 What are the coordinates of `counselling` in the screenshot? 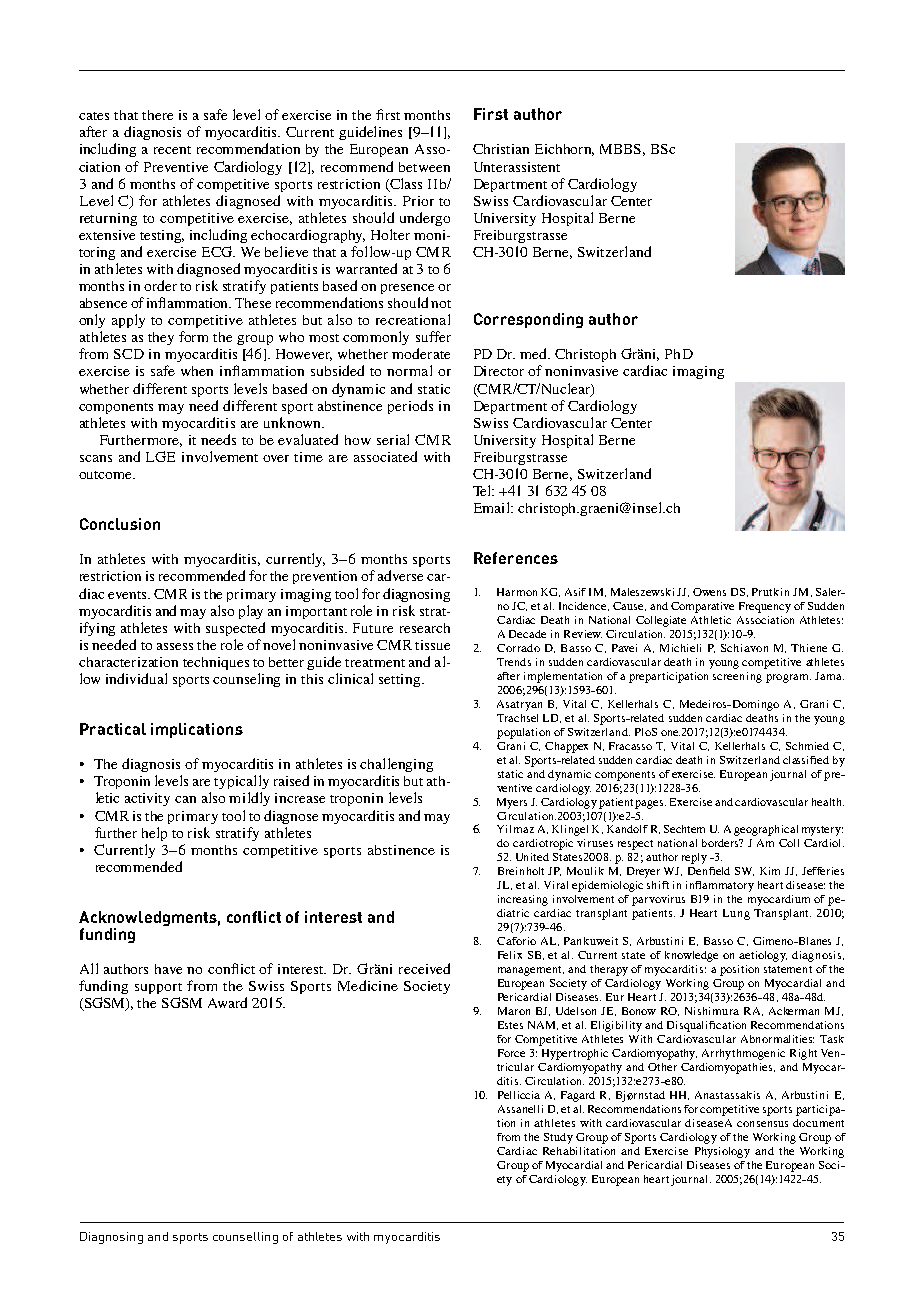 It's located at (245, 1238).
